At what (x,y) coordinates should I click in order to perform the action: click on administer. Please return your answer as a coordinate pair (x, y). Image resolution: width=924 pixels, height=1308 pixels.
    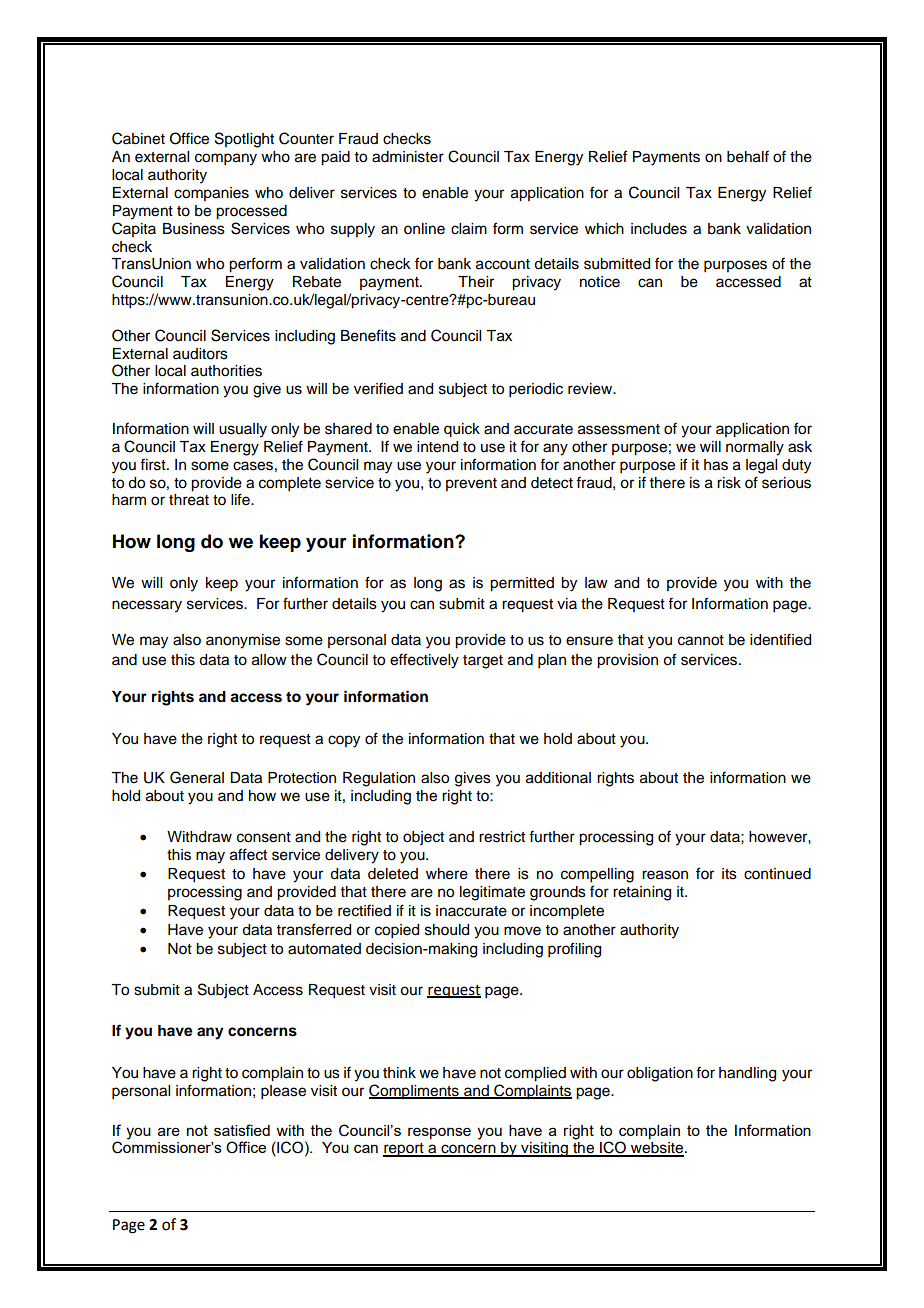
    Looking at the image, I should click on (408, 157).
